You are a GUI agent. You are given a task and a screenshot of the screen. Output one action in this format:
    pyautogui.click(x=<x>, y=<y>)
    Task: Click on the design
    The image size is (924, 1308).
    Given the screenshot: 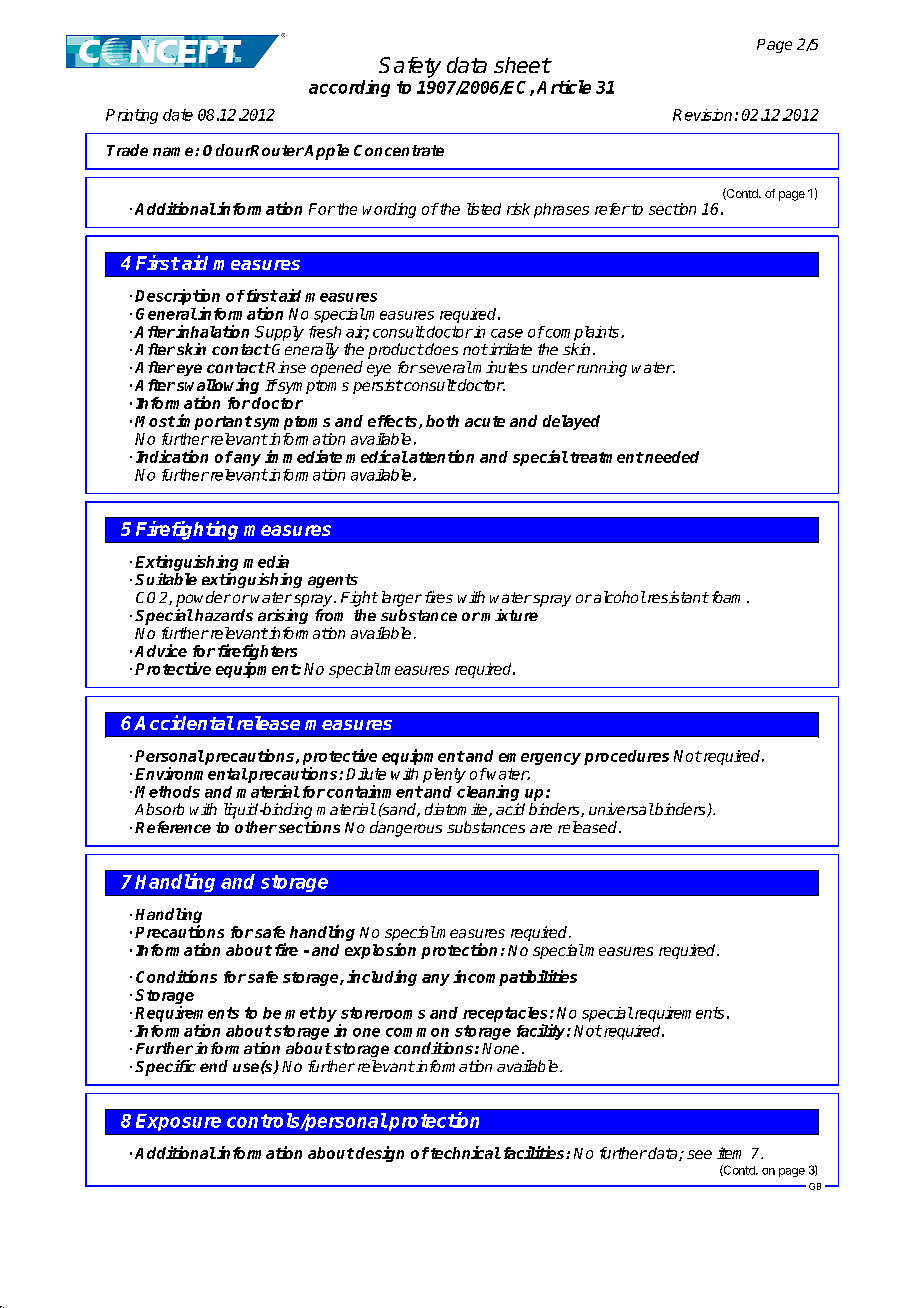 What is the action you would take?
    pyautogui.click(x=380, y=1154)
